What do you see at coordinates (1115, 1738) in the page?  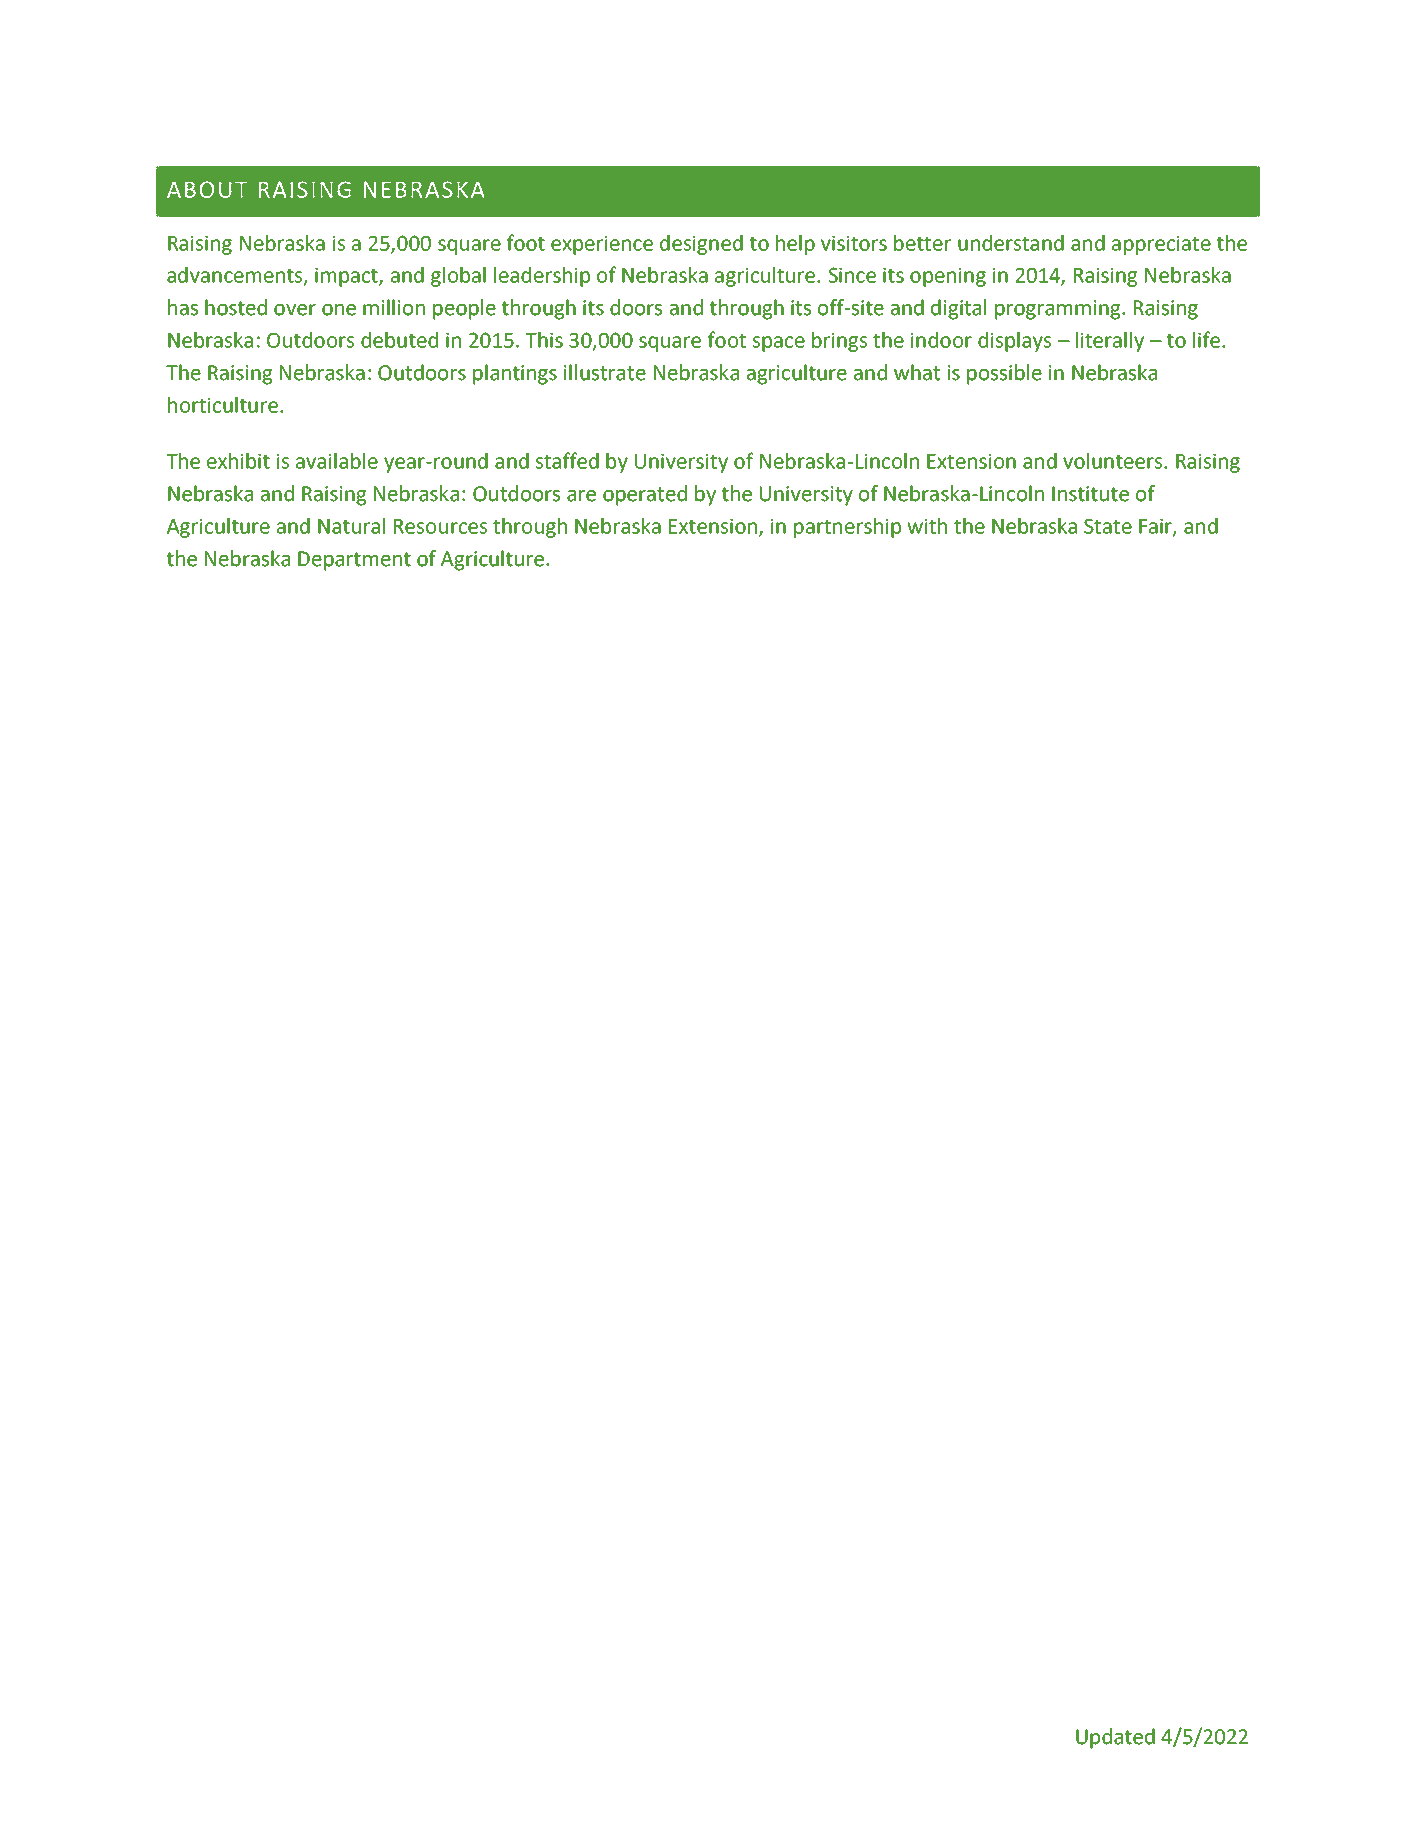 I see `Updated` at bounding box center [1115, 1738].
